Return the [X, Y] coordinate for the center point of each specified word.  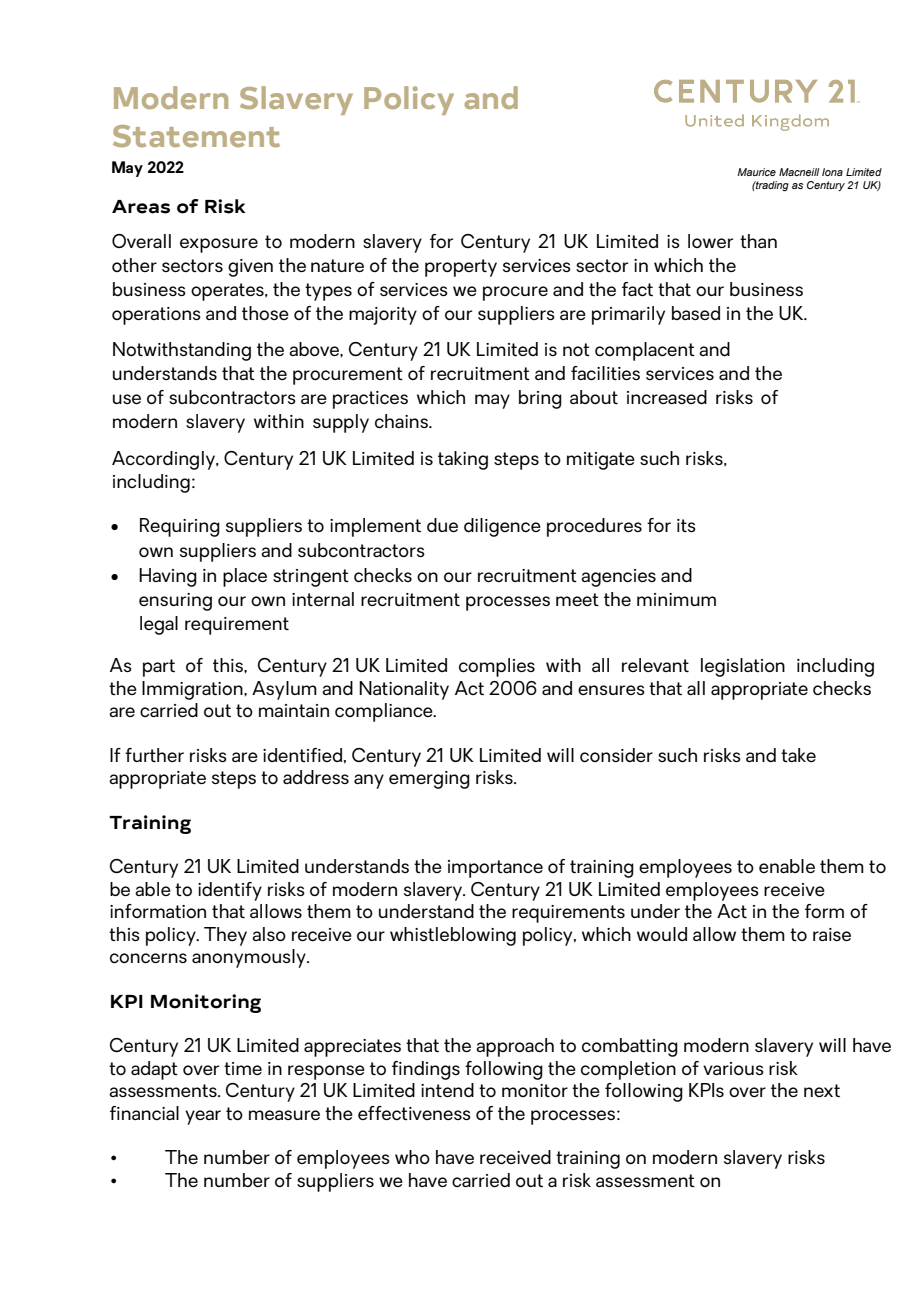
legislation [743, 667]
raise [832, 934]
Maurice [756, 172]
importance [495, 869]
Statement [196, 136]
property [461, 268]
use [127, 399]
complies [497, 667]
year [203, 1117]
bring [540, 399]
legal [159, 625]
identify [230, 891]
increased [667, 397]
